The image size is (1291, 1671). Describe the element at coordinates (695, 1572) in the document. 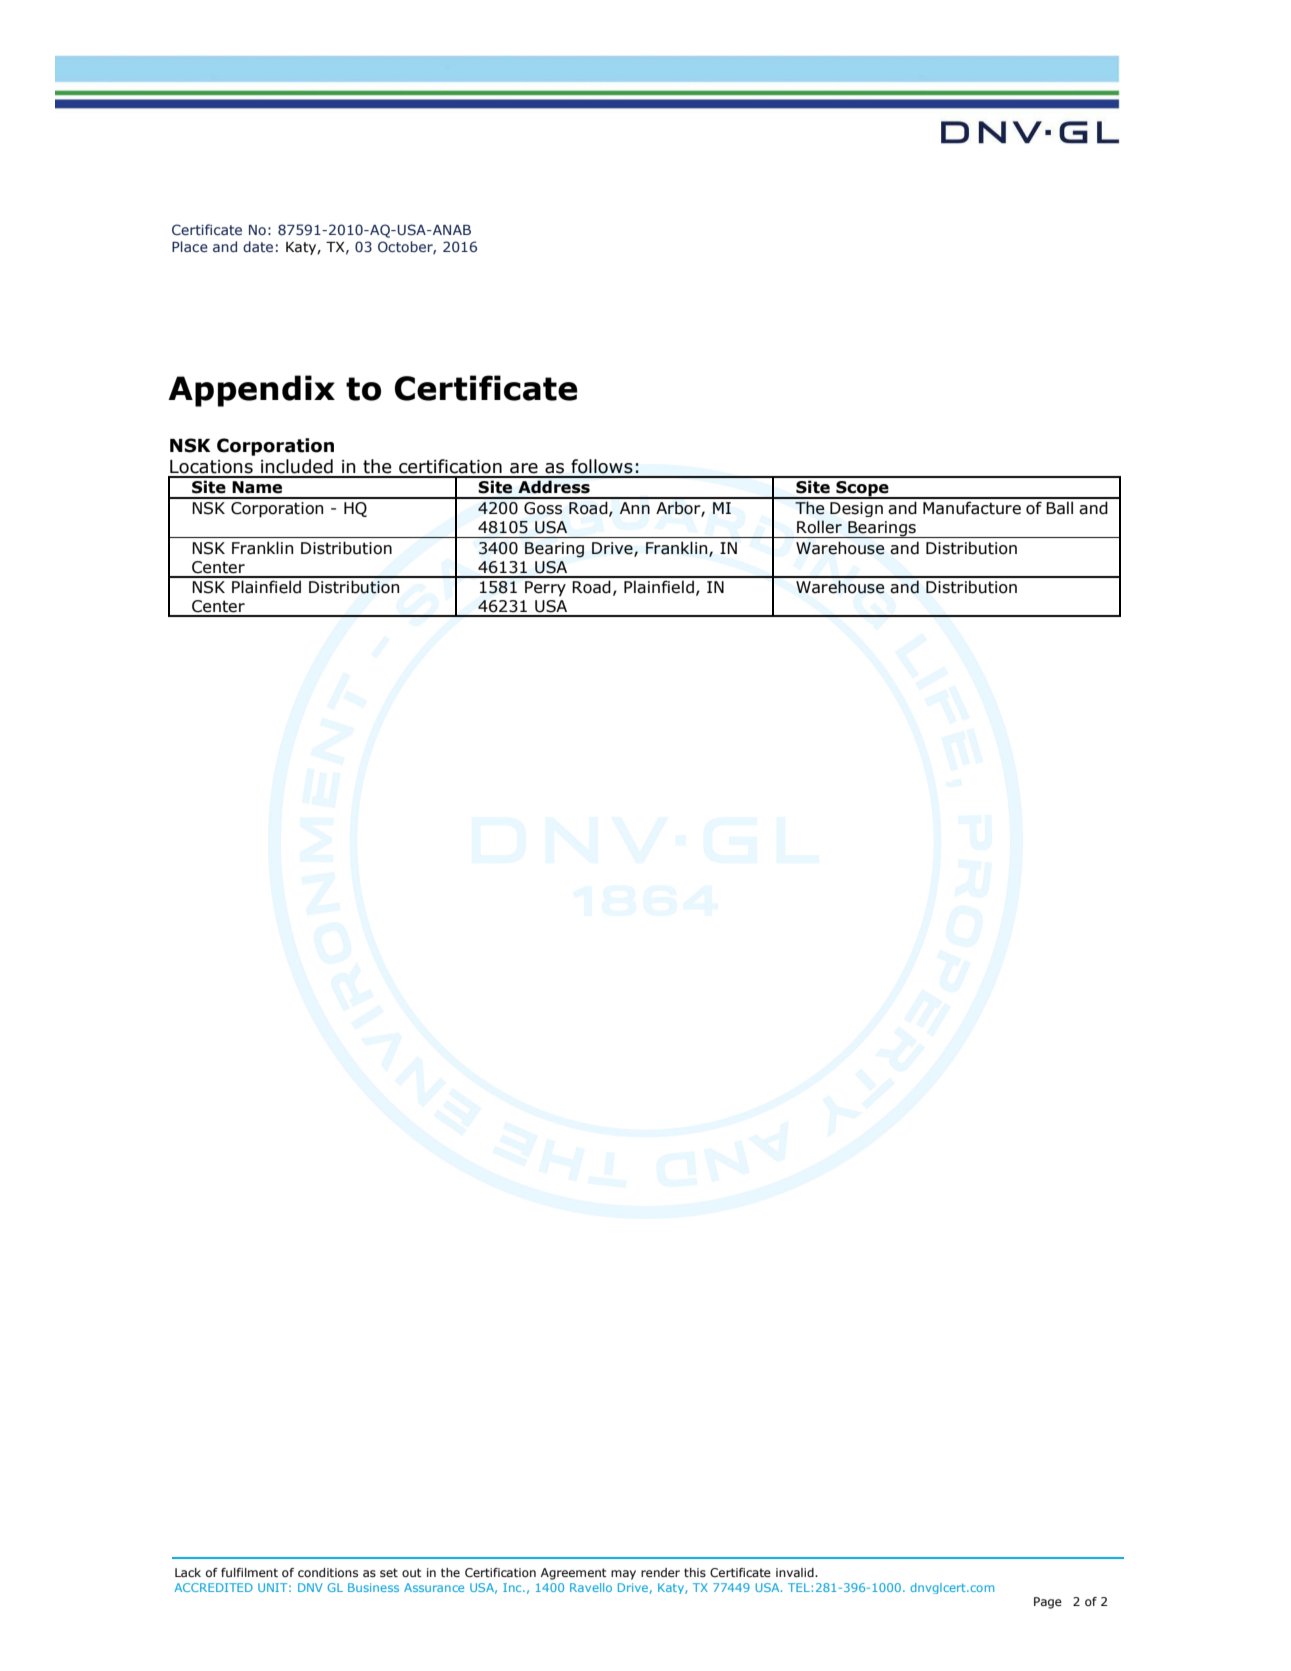

I see `this` at that location.
